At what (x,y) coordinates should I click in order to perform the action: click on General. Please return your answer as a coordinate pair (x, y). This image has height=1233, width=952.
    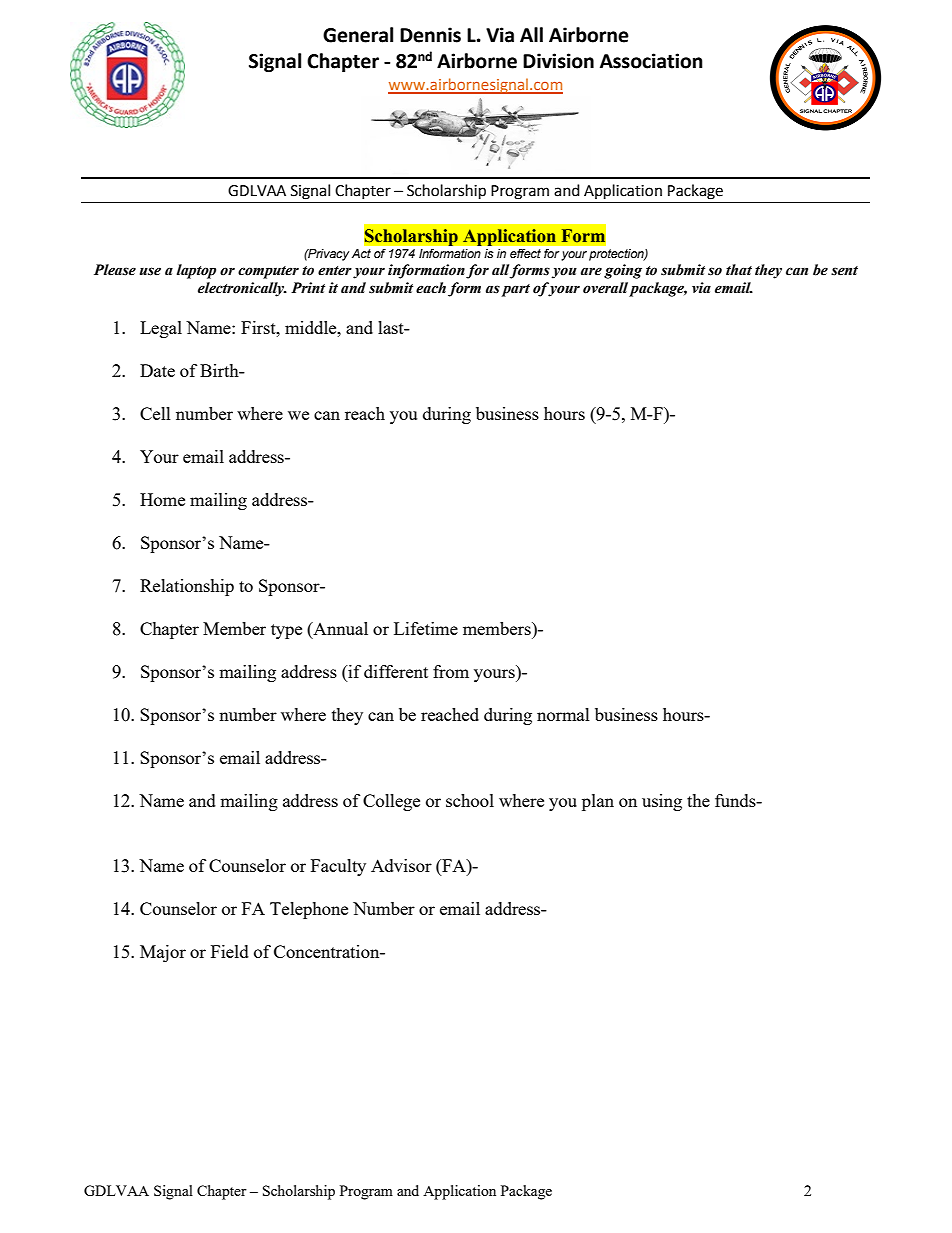
    Looking at the image, I should click on (358, 35).
